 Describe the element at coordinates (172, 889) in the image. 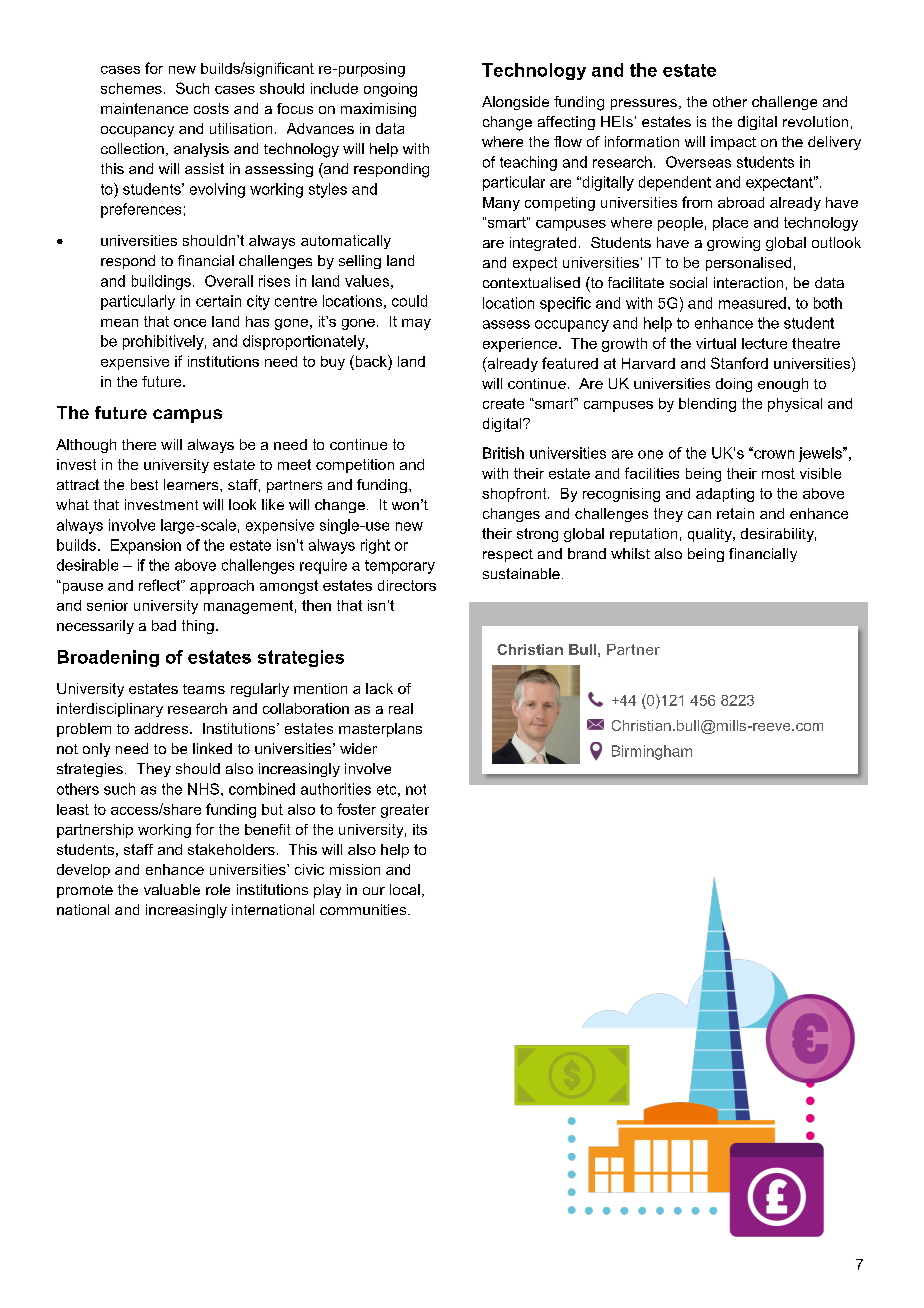

I see `valuable` at that location.
